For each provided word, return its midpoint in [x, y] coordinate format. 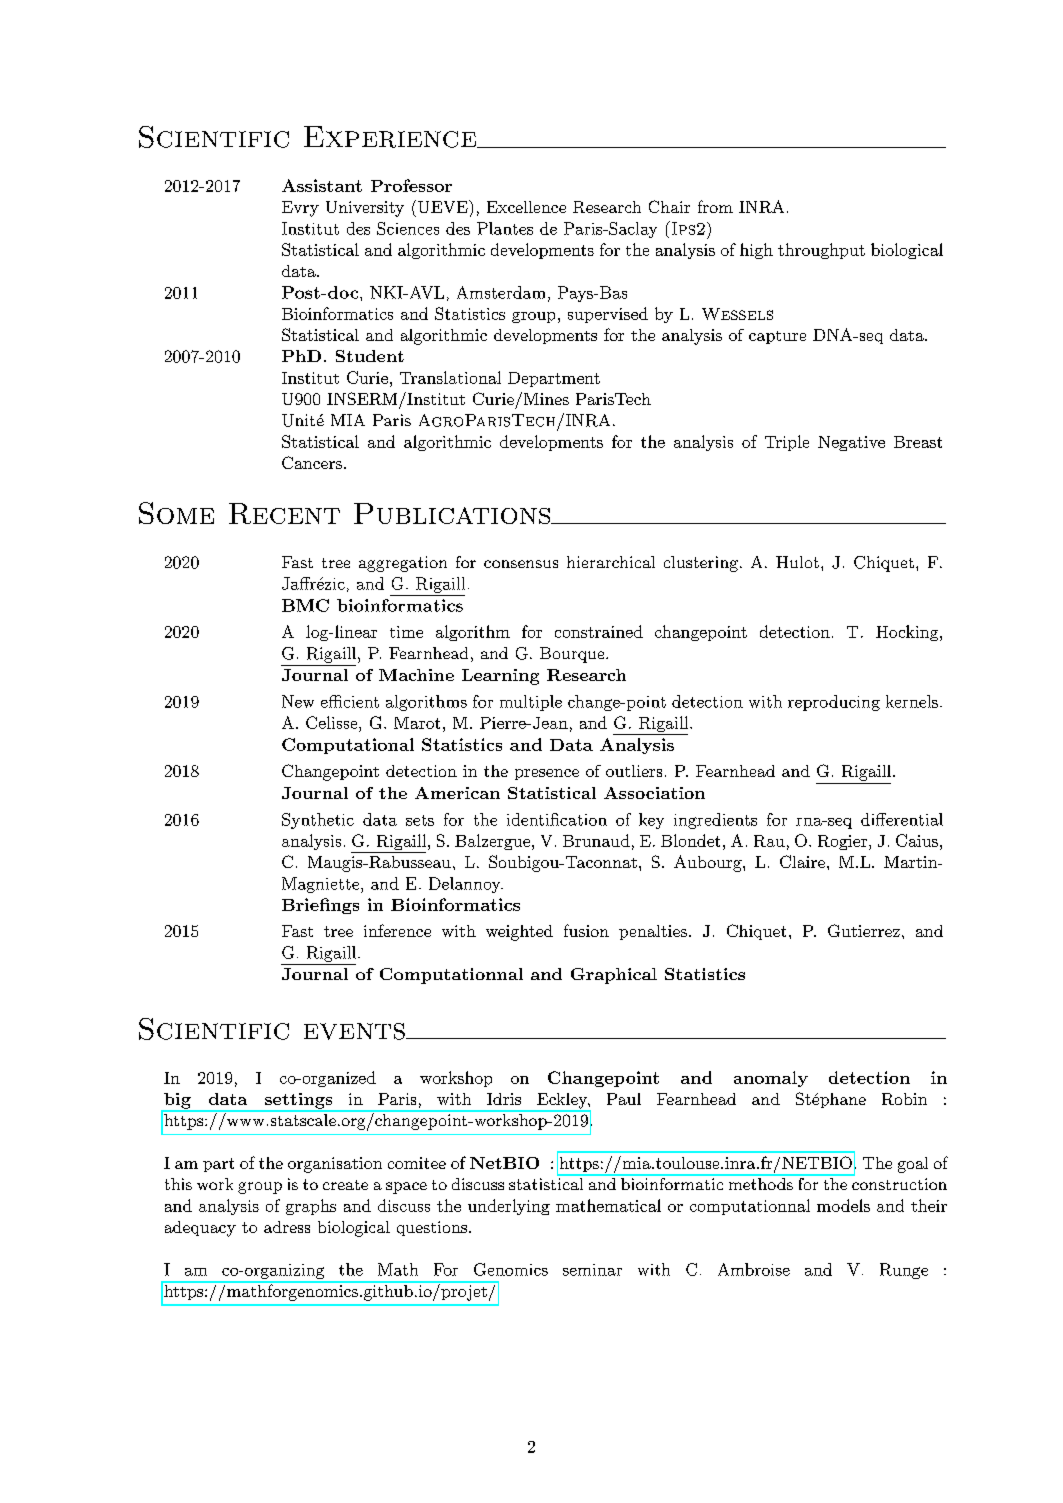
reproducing [834, 703]
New [298, 701]
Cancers [312, 462]
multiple [531, 703]
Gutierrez [864, 930]
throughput [821, 251]
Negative [851, 443]
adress [287, 1227]
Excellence [526, 207]
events [355, 1031]
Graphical [614, 976]
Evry [300, 209]
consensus [521, 564]
